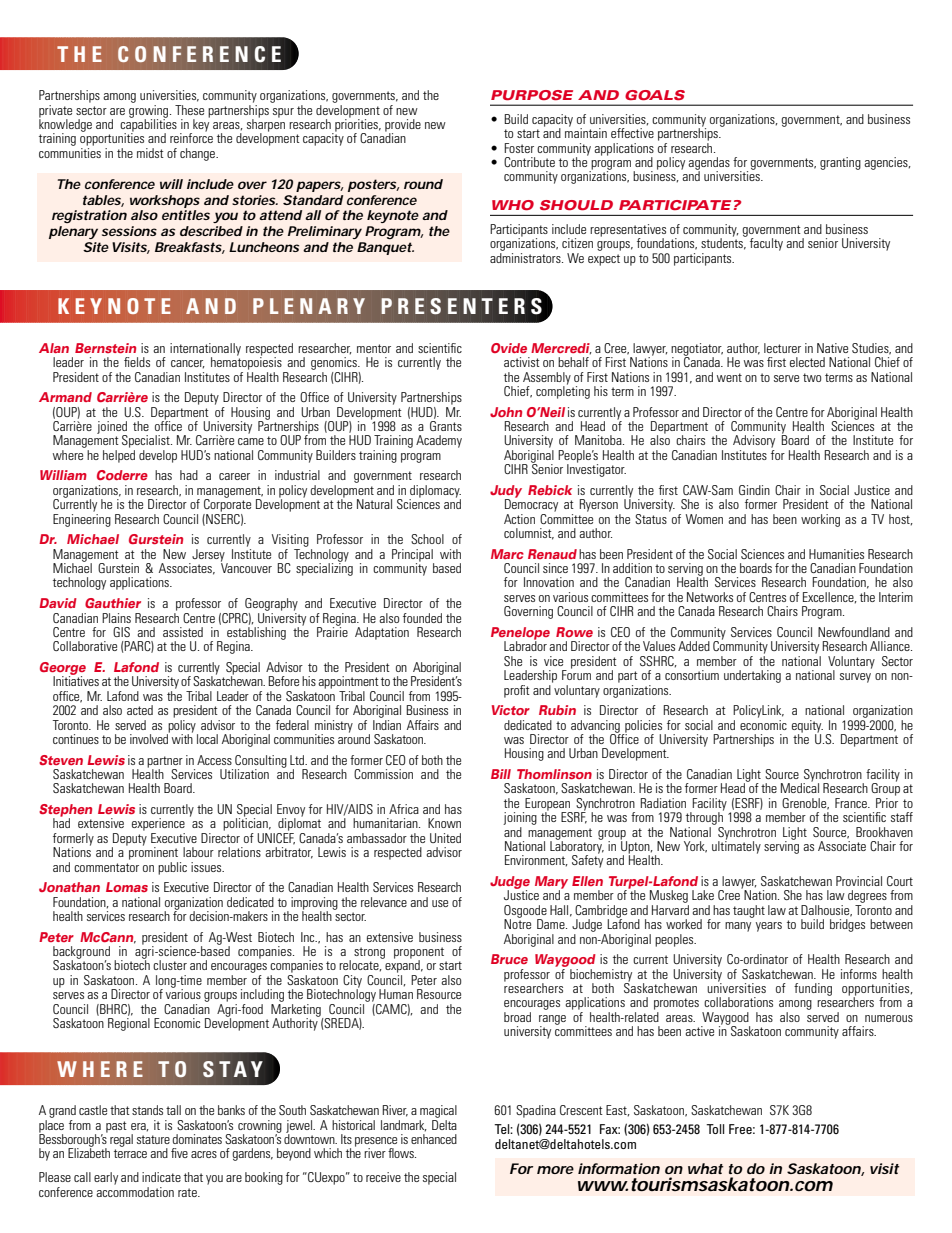  What do you see at coordinates (820, 520) in the page?
I see `working` at bounding box center [820, 520].
